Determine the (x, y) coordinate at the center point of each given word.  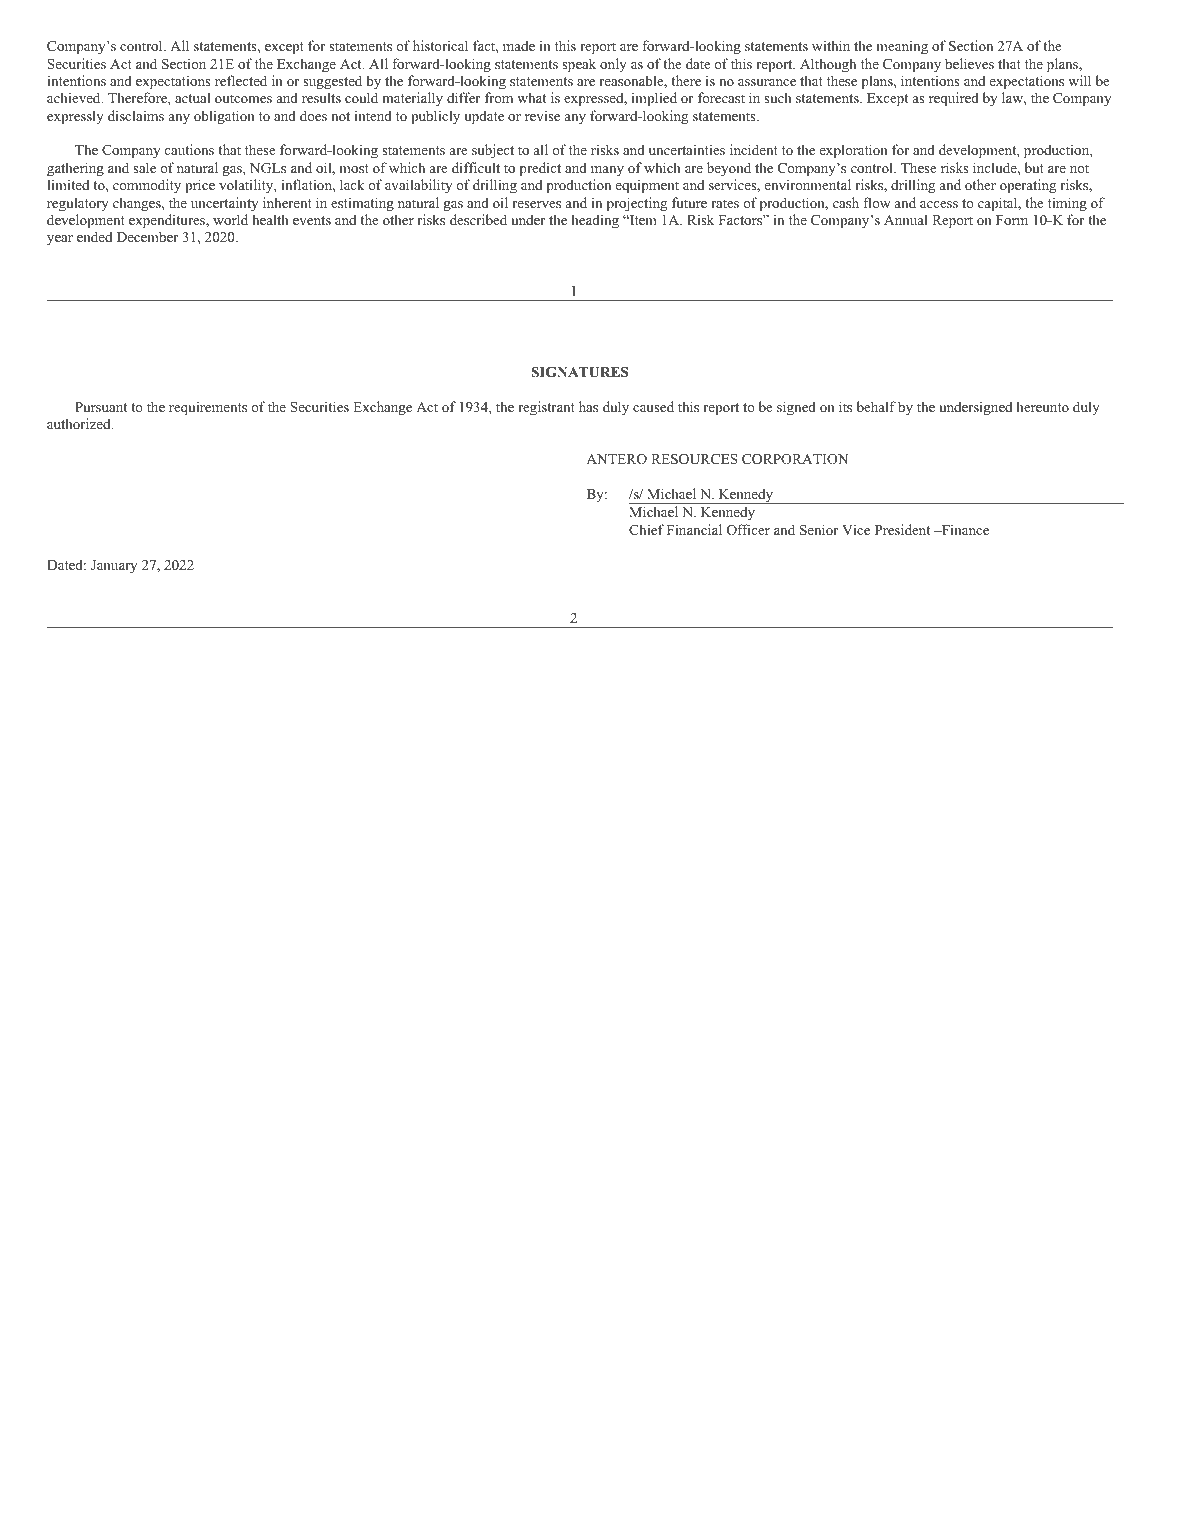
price (200, 186)
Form (1012, 220)
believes (969, 63)
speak (579, 65)
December (148, 236)
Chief (646, 530)
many (607, 171)
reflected (241, 80)
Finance (964, 529)
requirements (208, 408)
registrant (546, 408)
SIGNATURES (580, 372)
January (114, 567)
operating (1028, 186)
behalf (876, 406)
